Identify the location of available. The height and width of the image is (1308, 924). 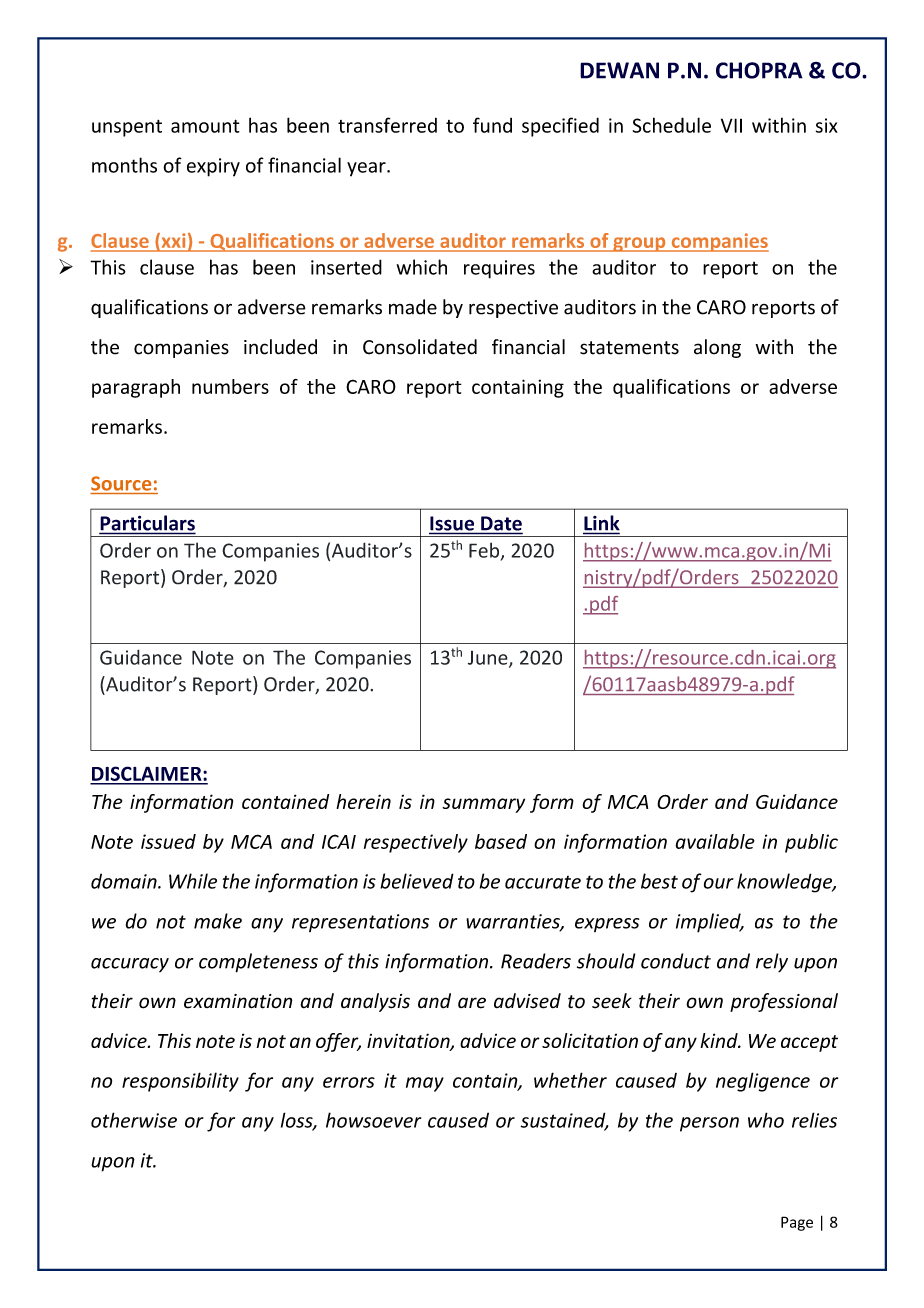
(715, 841).
